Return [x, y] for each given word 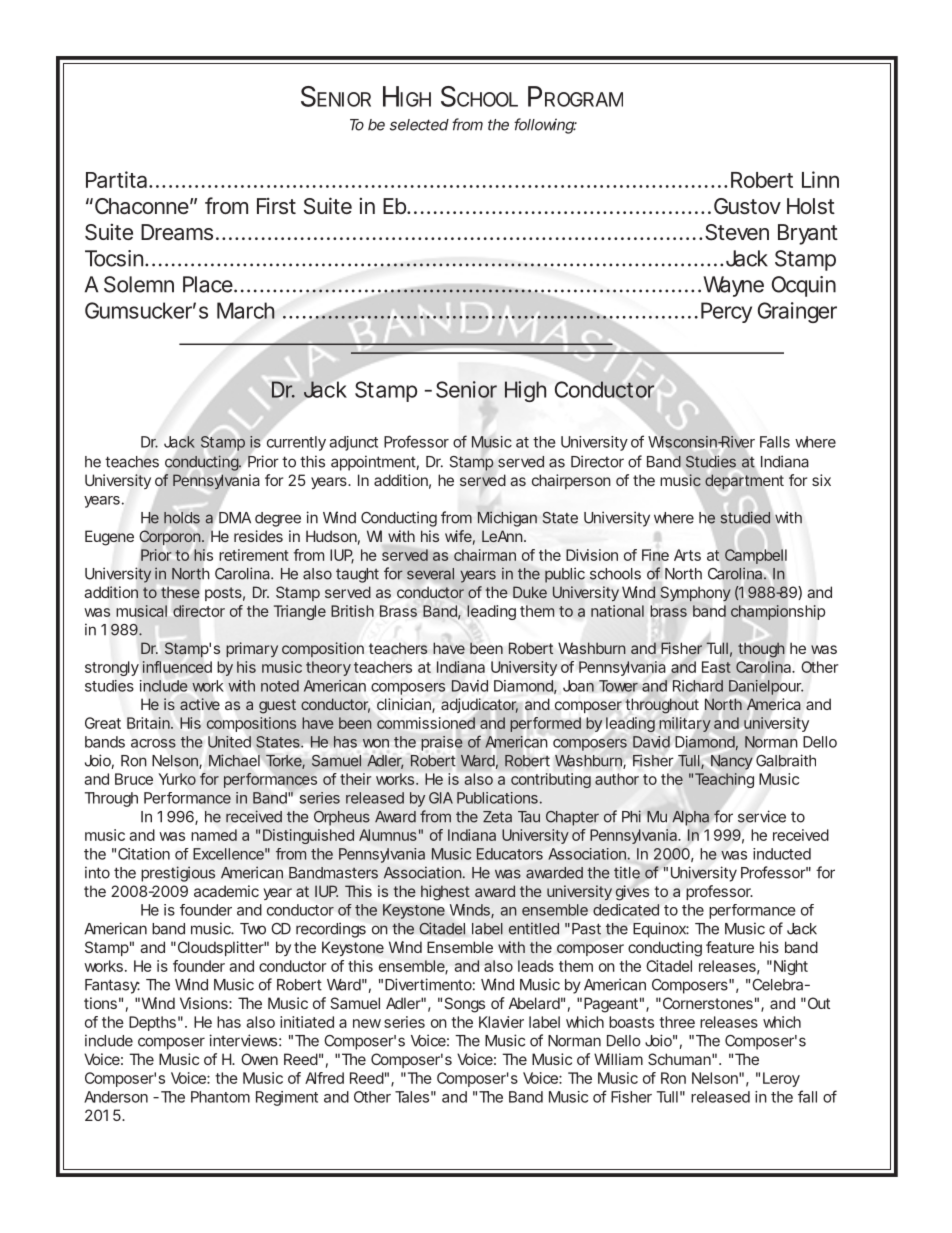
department [744, 481]
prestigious [178, 874]
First [276, 205]
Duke [530, 592]
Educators [510, 854]
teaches [132, 462]
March [246, 310]
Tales [412, 1097]
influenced [177, 667]
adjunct [353, 443]
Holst [811, 206]
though [761, 650]
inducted [782, 854]
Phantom [220, 1097]
